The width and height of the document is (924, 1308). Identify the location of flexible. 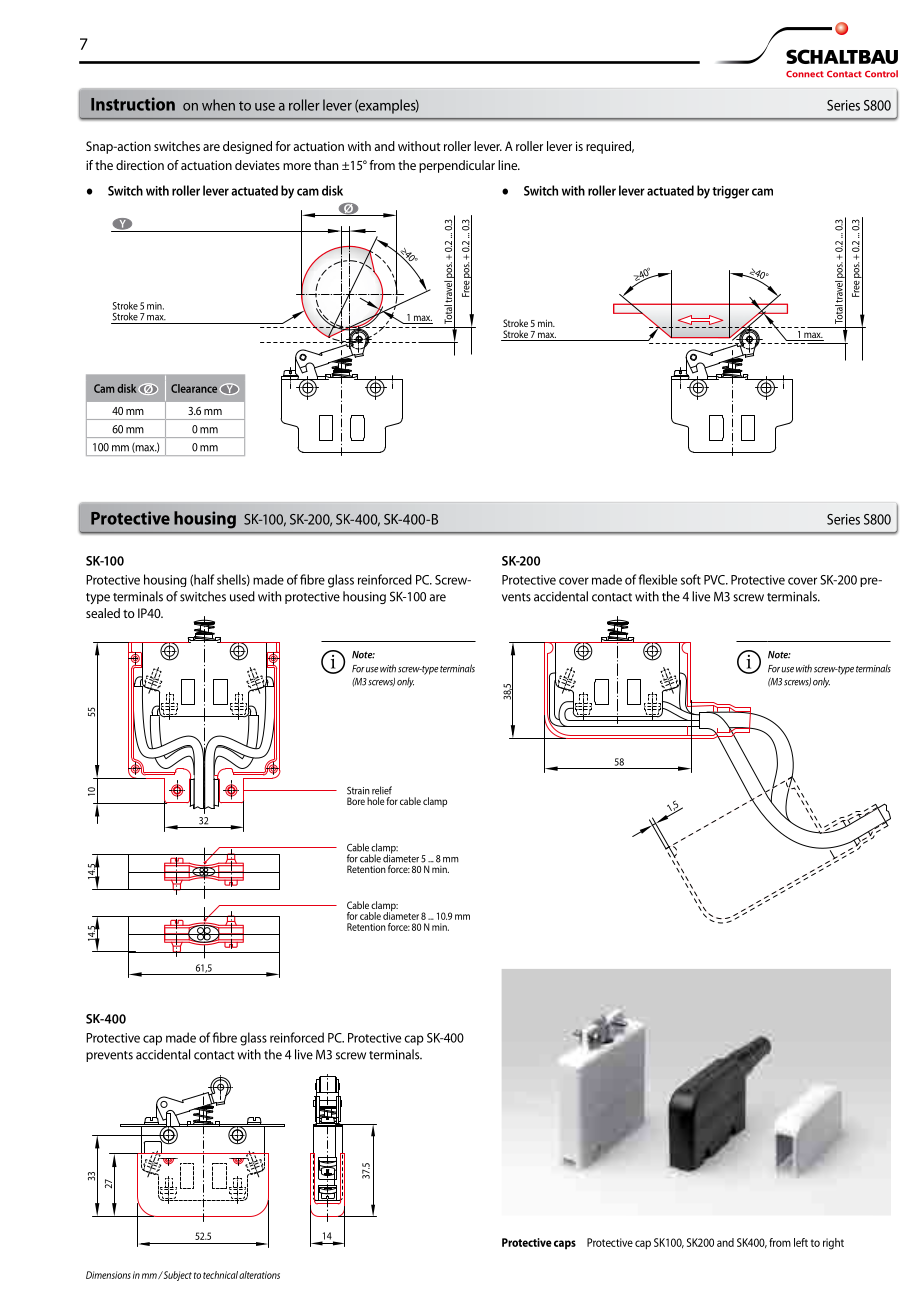
(657, 579).
